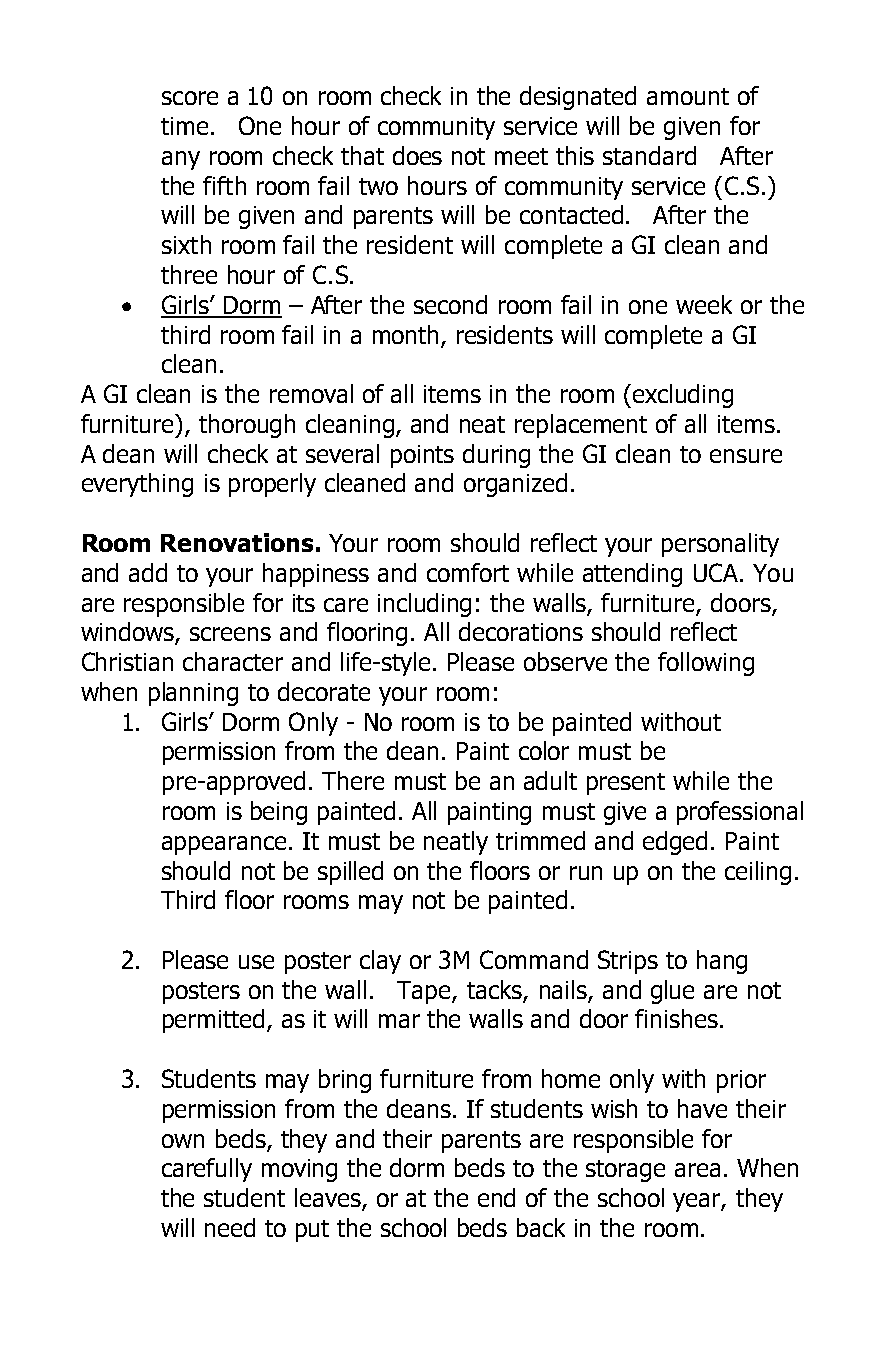  What do you see at coordinates (189, 274) in the image?
I see `three` at bounding box center [189, 274].
